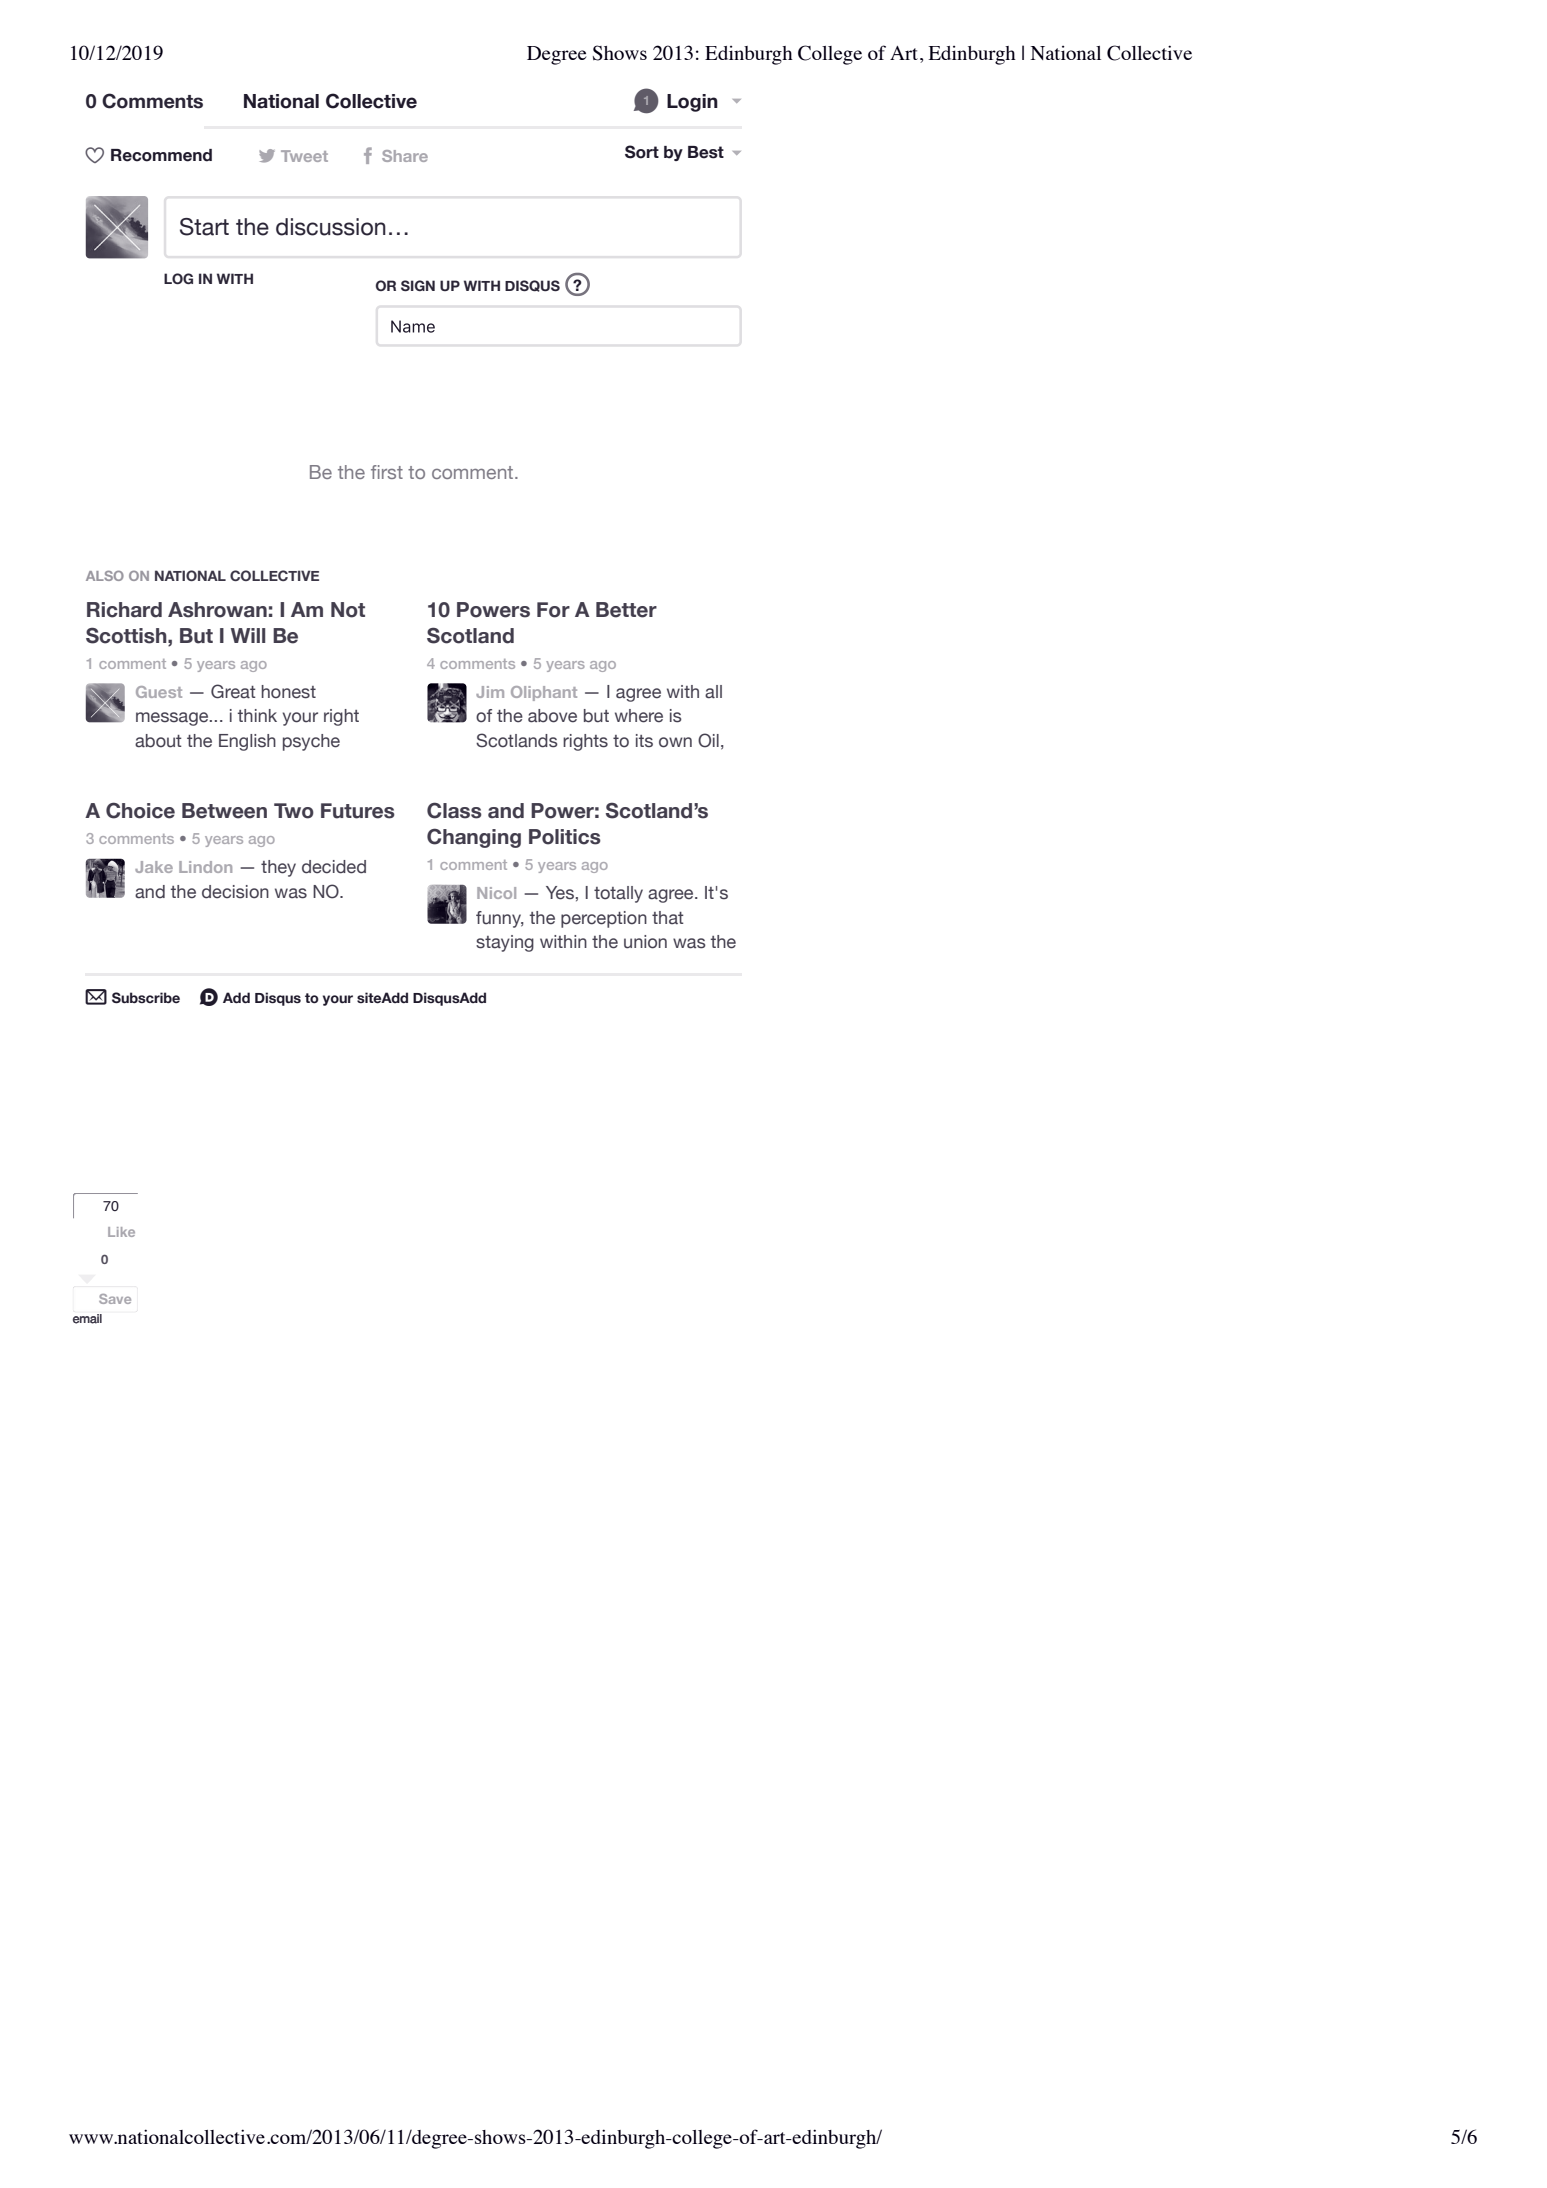 Image resolution: width=1547 pixels, height=2188 pixels. I want to click on Sort, so click(642, 152).
